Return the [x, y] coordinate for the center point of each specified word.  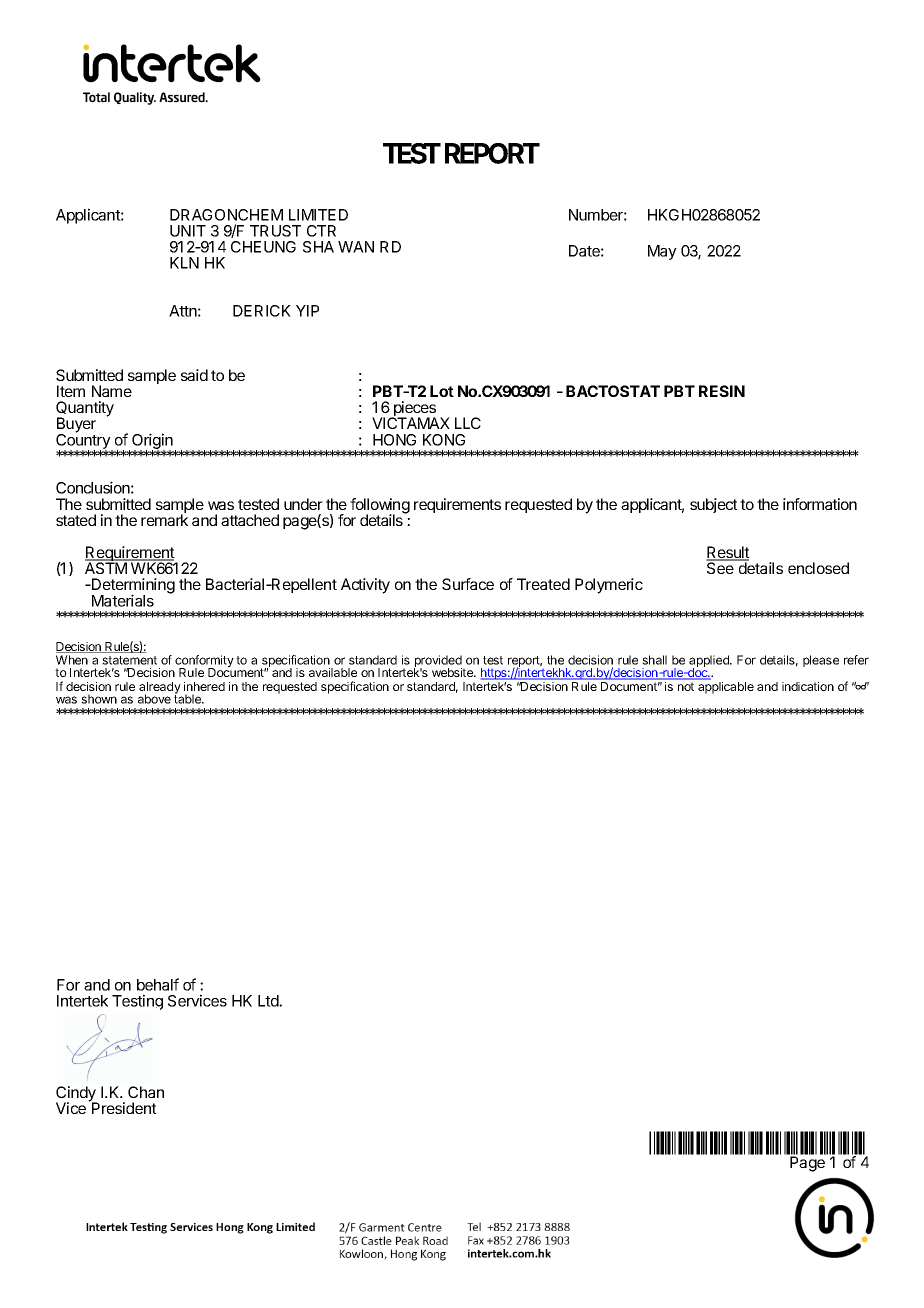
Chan [146, 1092]
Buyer [76, 426]
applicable [726, 688]
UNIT [188, 231]
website [453, 672]
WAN [356, 247]
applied [710, 662]
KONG [444, 440]
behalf [158, 984]
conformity [204, 662]
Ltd [269, 1001]
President [123, 1107]
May [662, 252]
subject [714, 505]
